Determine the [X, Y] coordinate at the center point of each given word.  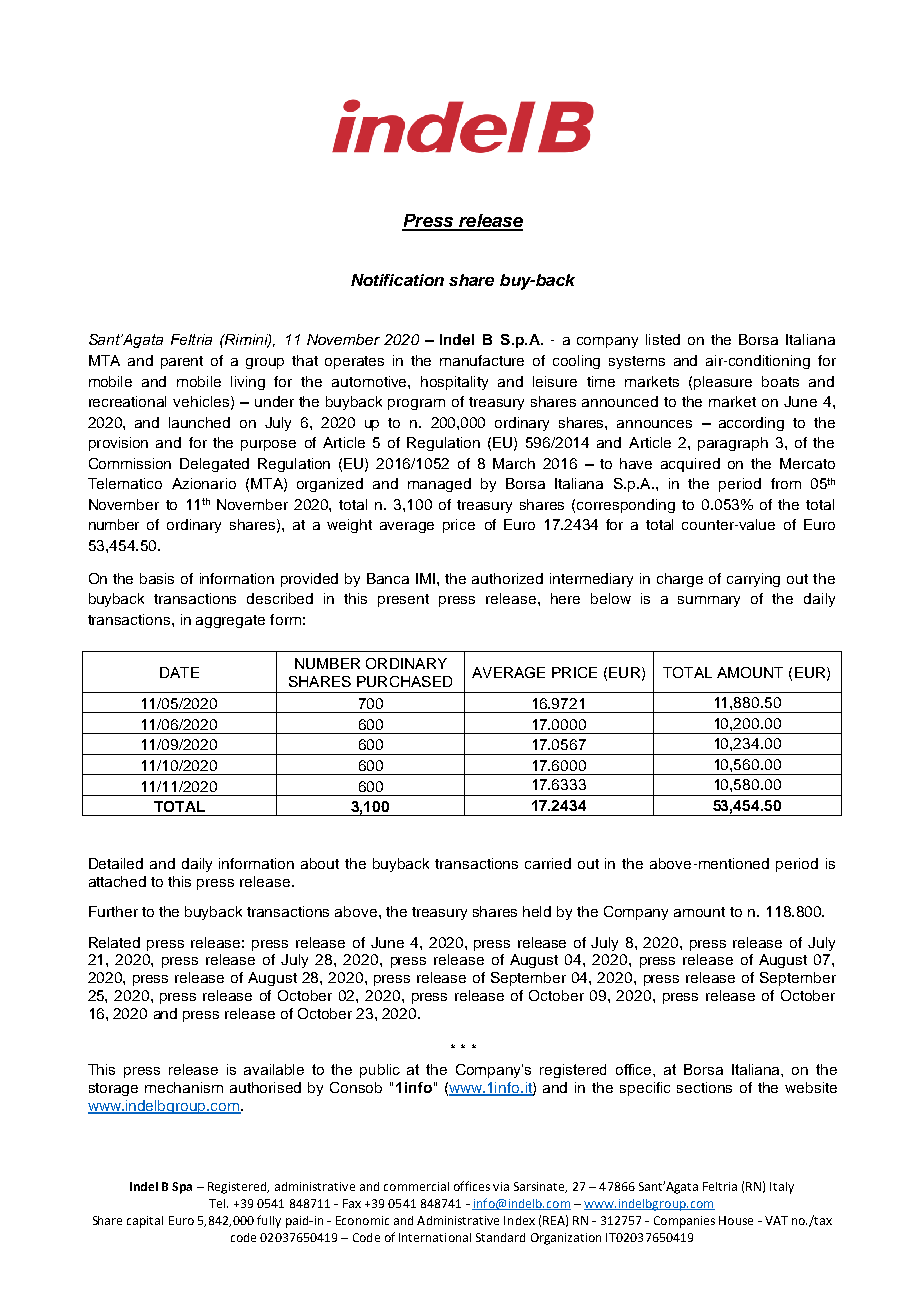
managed [439, 485]
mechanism [184, 1087]
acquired [690, 465]
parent [182, 362]
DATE [179, 672]
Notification [397, 280]
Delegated [214, 465]
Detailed [116, 863]
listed [663, 339]
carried [548, 863]
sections [704, 1087]
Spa [182, 1188]
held [537, 911]
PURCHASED [404, 681]
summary [709, 601]
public [380, 1071]
